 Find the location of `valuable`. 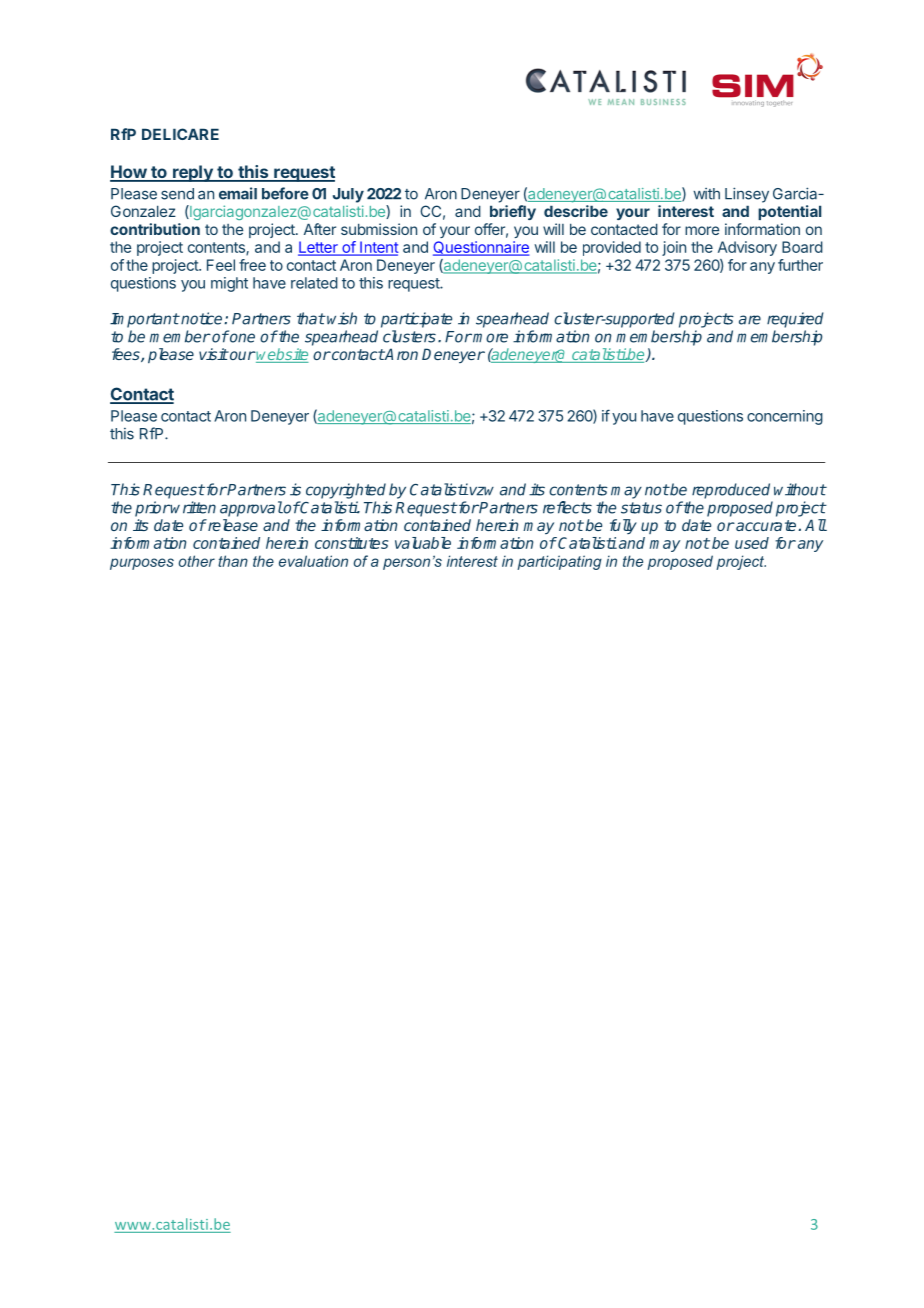

valuable is located at coordinates (423, 543).
